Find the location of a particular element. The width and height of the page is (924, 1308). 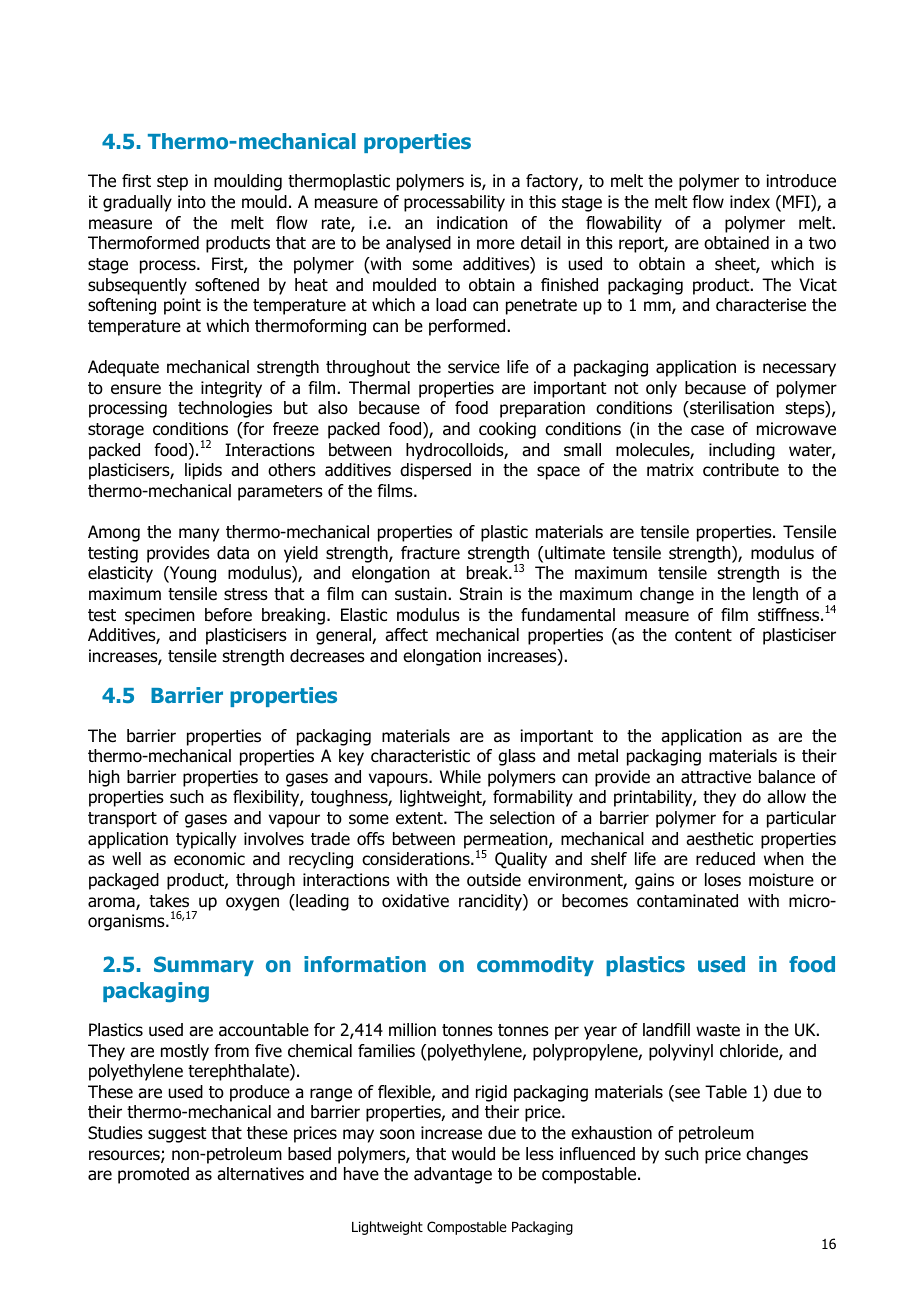

specimen is located at coordinates (160, 616).
